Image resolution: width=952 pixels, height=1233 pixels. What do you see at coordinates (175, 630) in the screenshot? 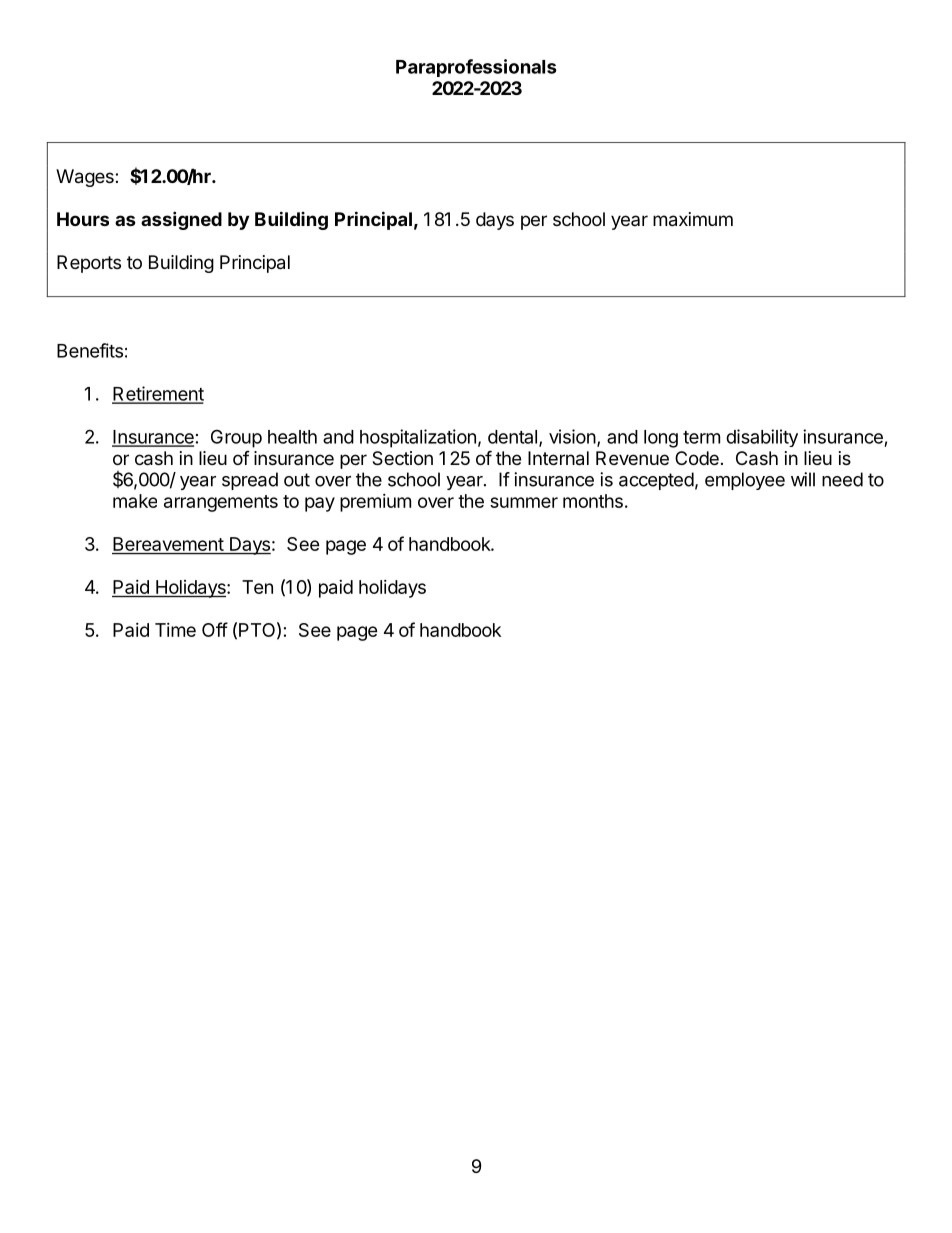
I see `Time` at bounding box center [175, 630].
